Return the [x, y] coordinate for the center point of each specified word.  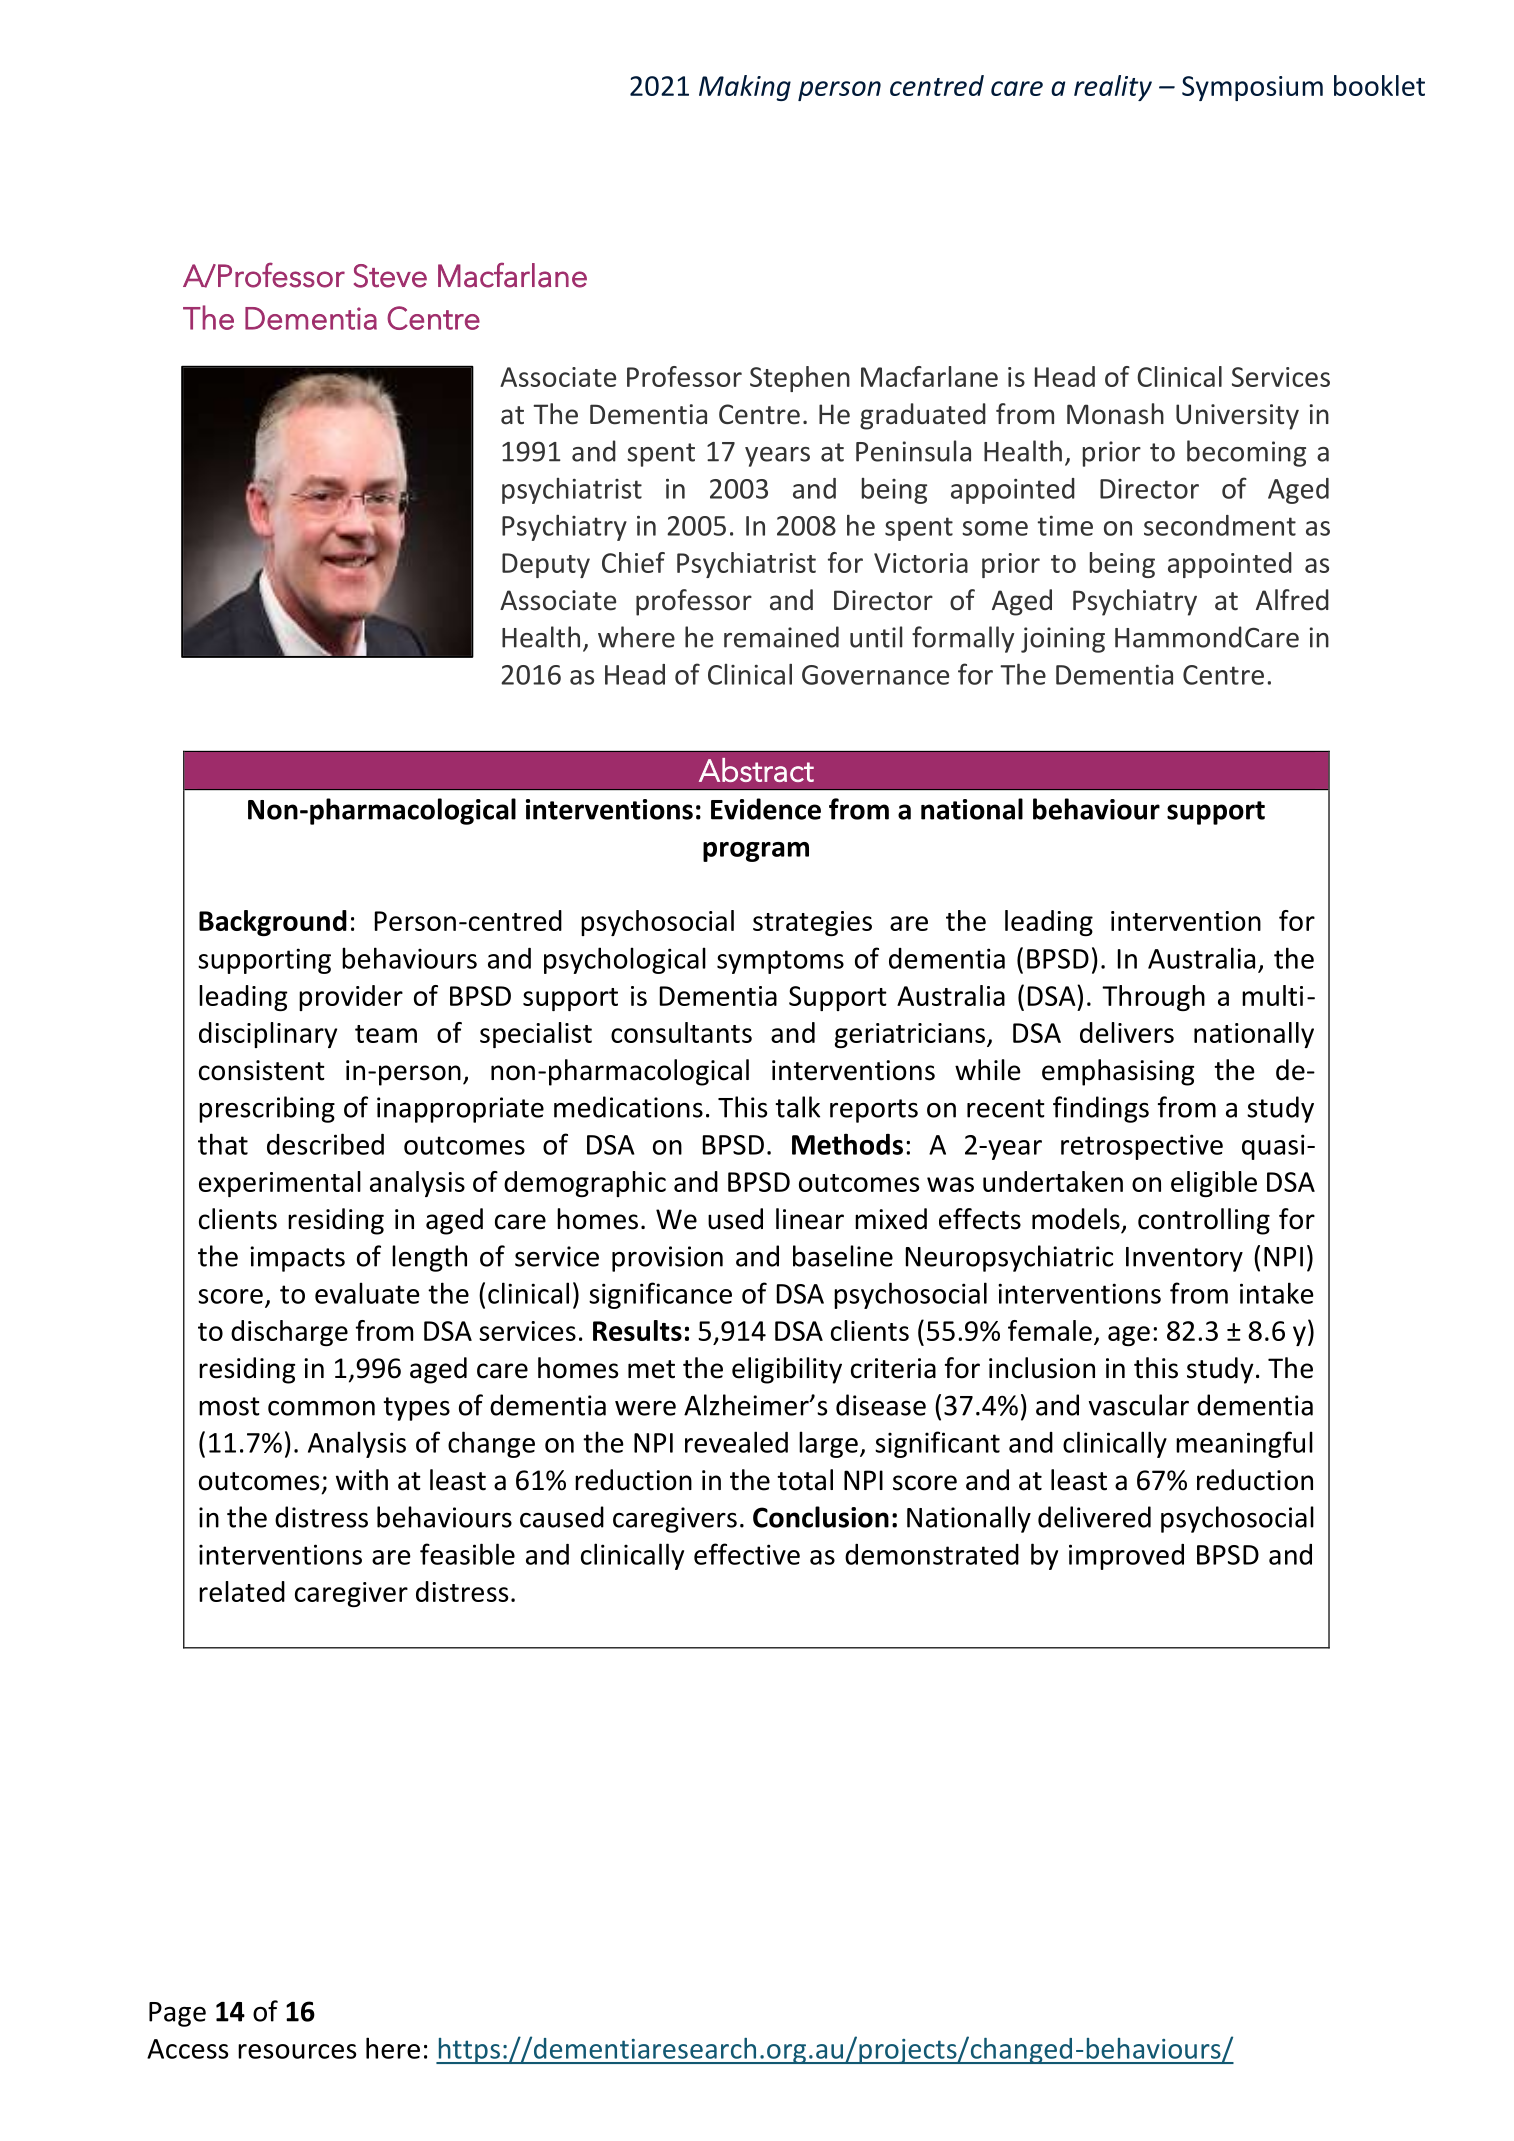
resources [297, 2051]
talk [797, 1107]
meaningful [1244, 1444]
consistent [262, 1070]
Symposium [1252, 88]
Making [745, 88]
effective [747, 1554]
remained [781, 637]
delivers [1127, 1032]
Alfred [1292, 600]
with [362, 1480]
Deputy [546, 565]
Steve [390, 276]
